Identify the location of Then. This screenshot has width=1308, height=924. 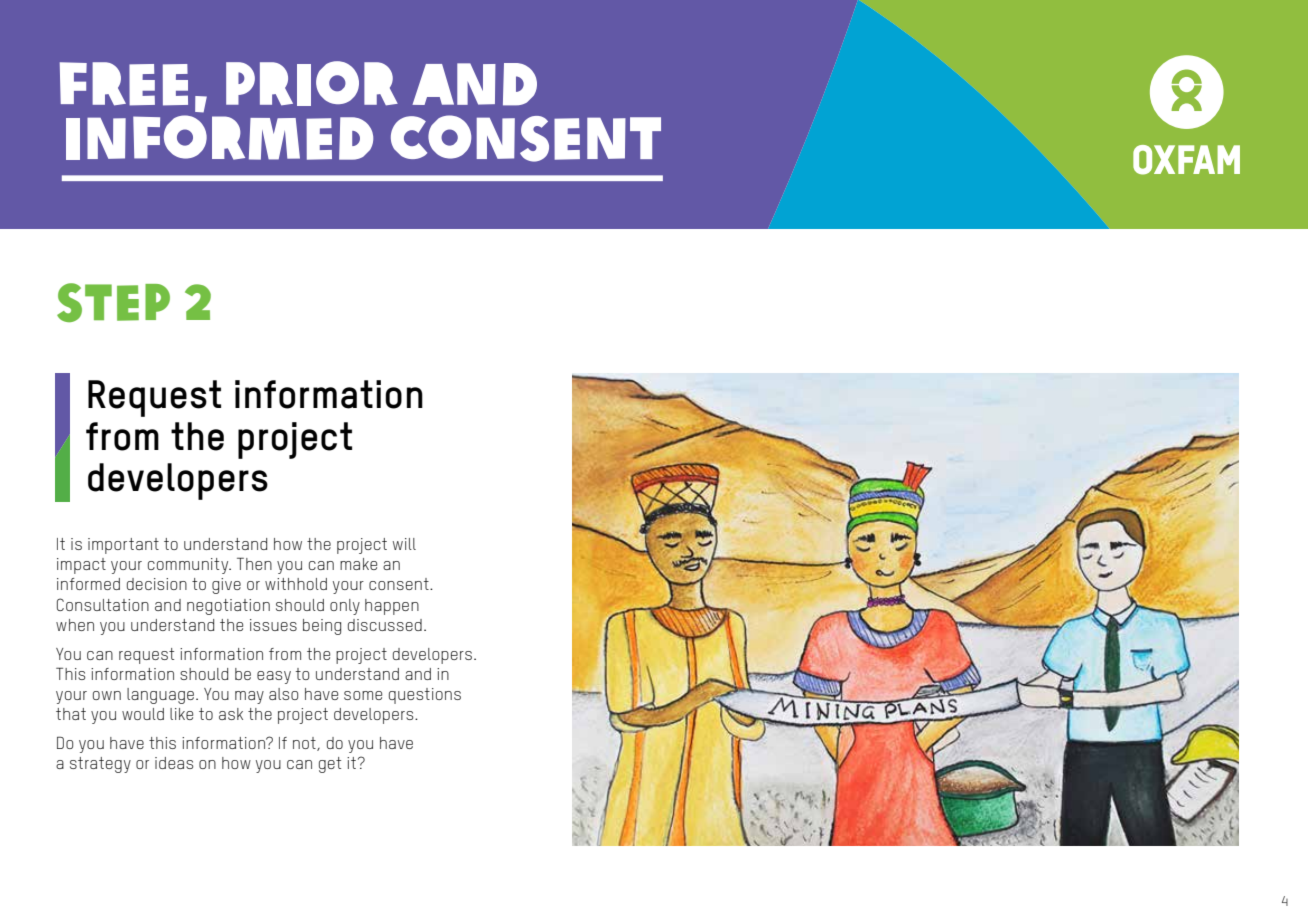
(254, 563).
